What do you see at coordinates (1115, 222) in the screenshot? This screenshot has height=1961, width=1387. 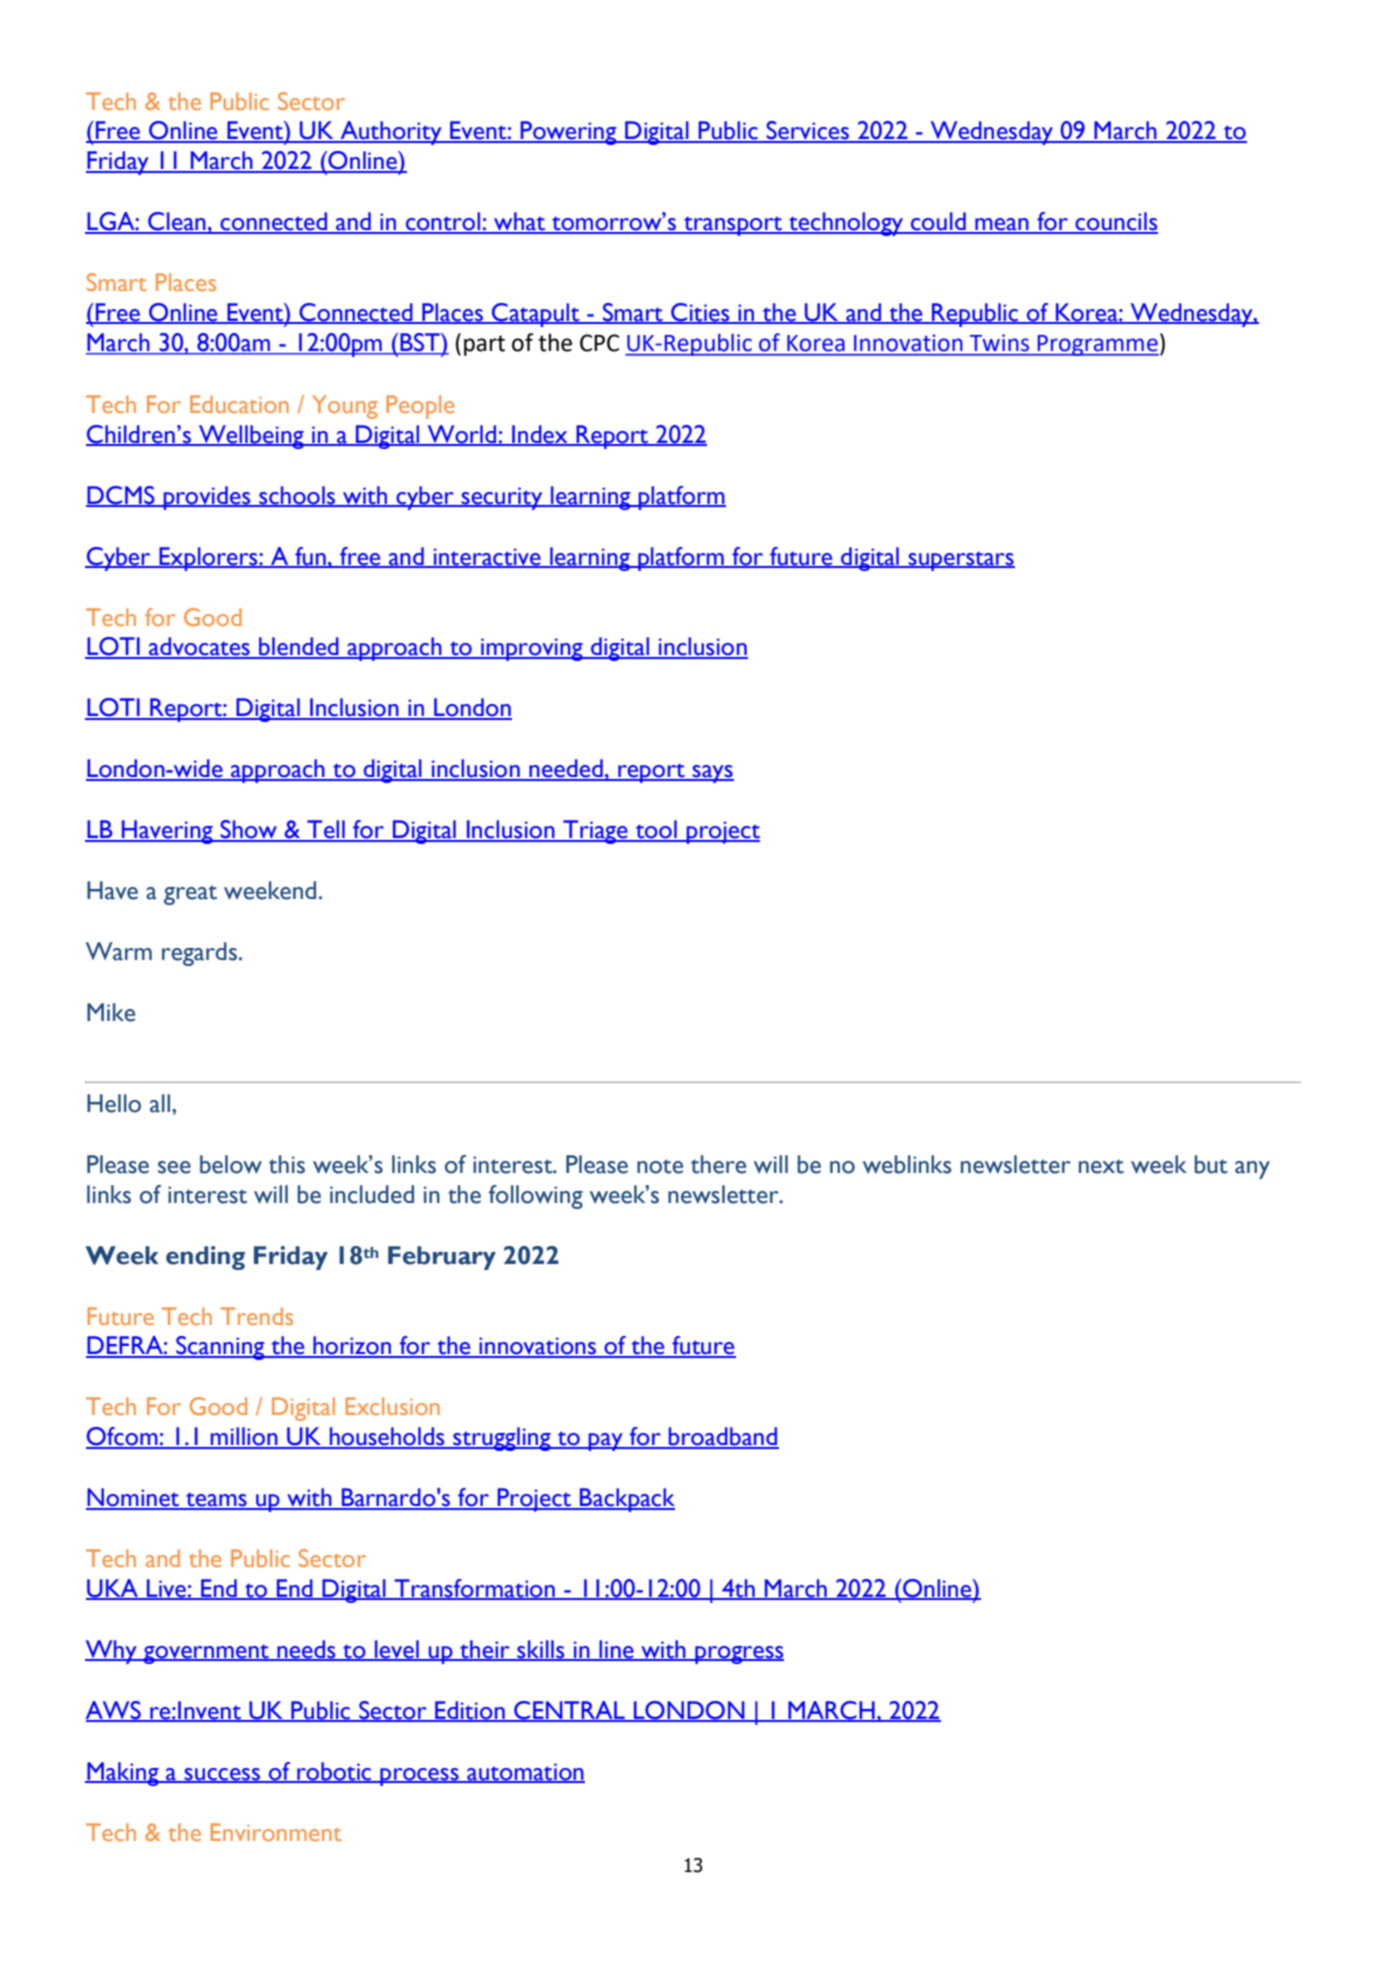 I see `councils` at bounding box center [1115, 222].
